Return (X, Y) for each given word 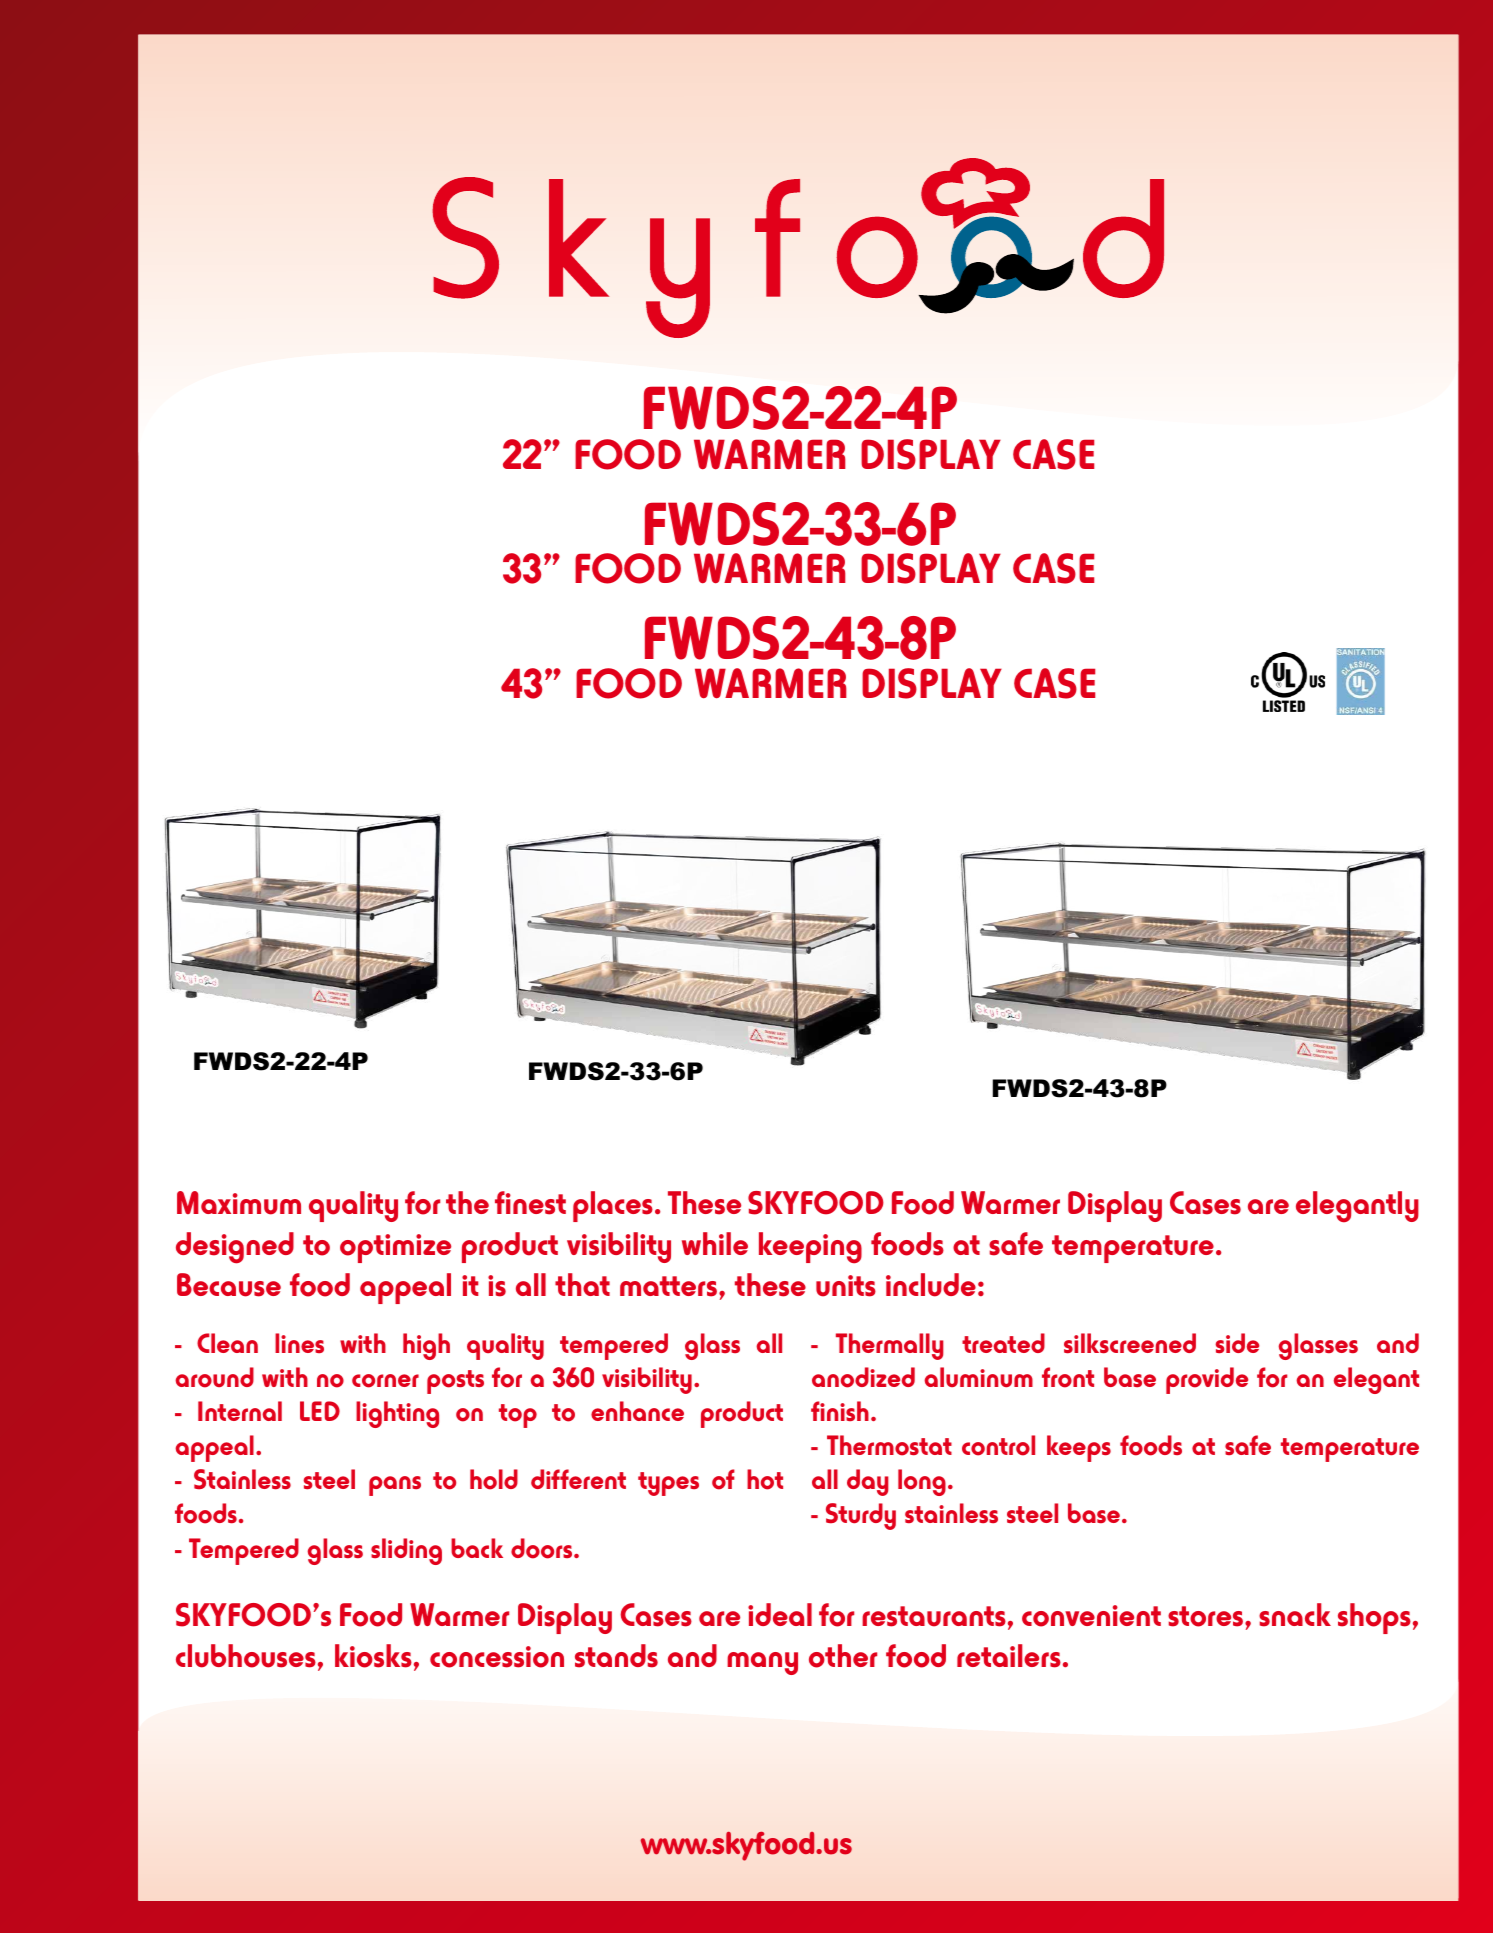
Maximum (239, 1203)
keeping (810, 1248)
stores (1207, 1616)
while (715, 1243)
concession (497, 1657)
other (843, 1656)
